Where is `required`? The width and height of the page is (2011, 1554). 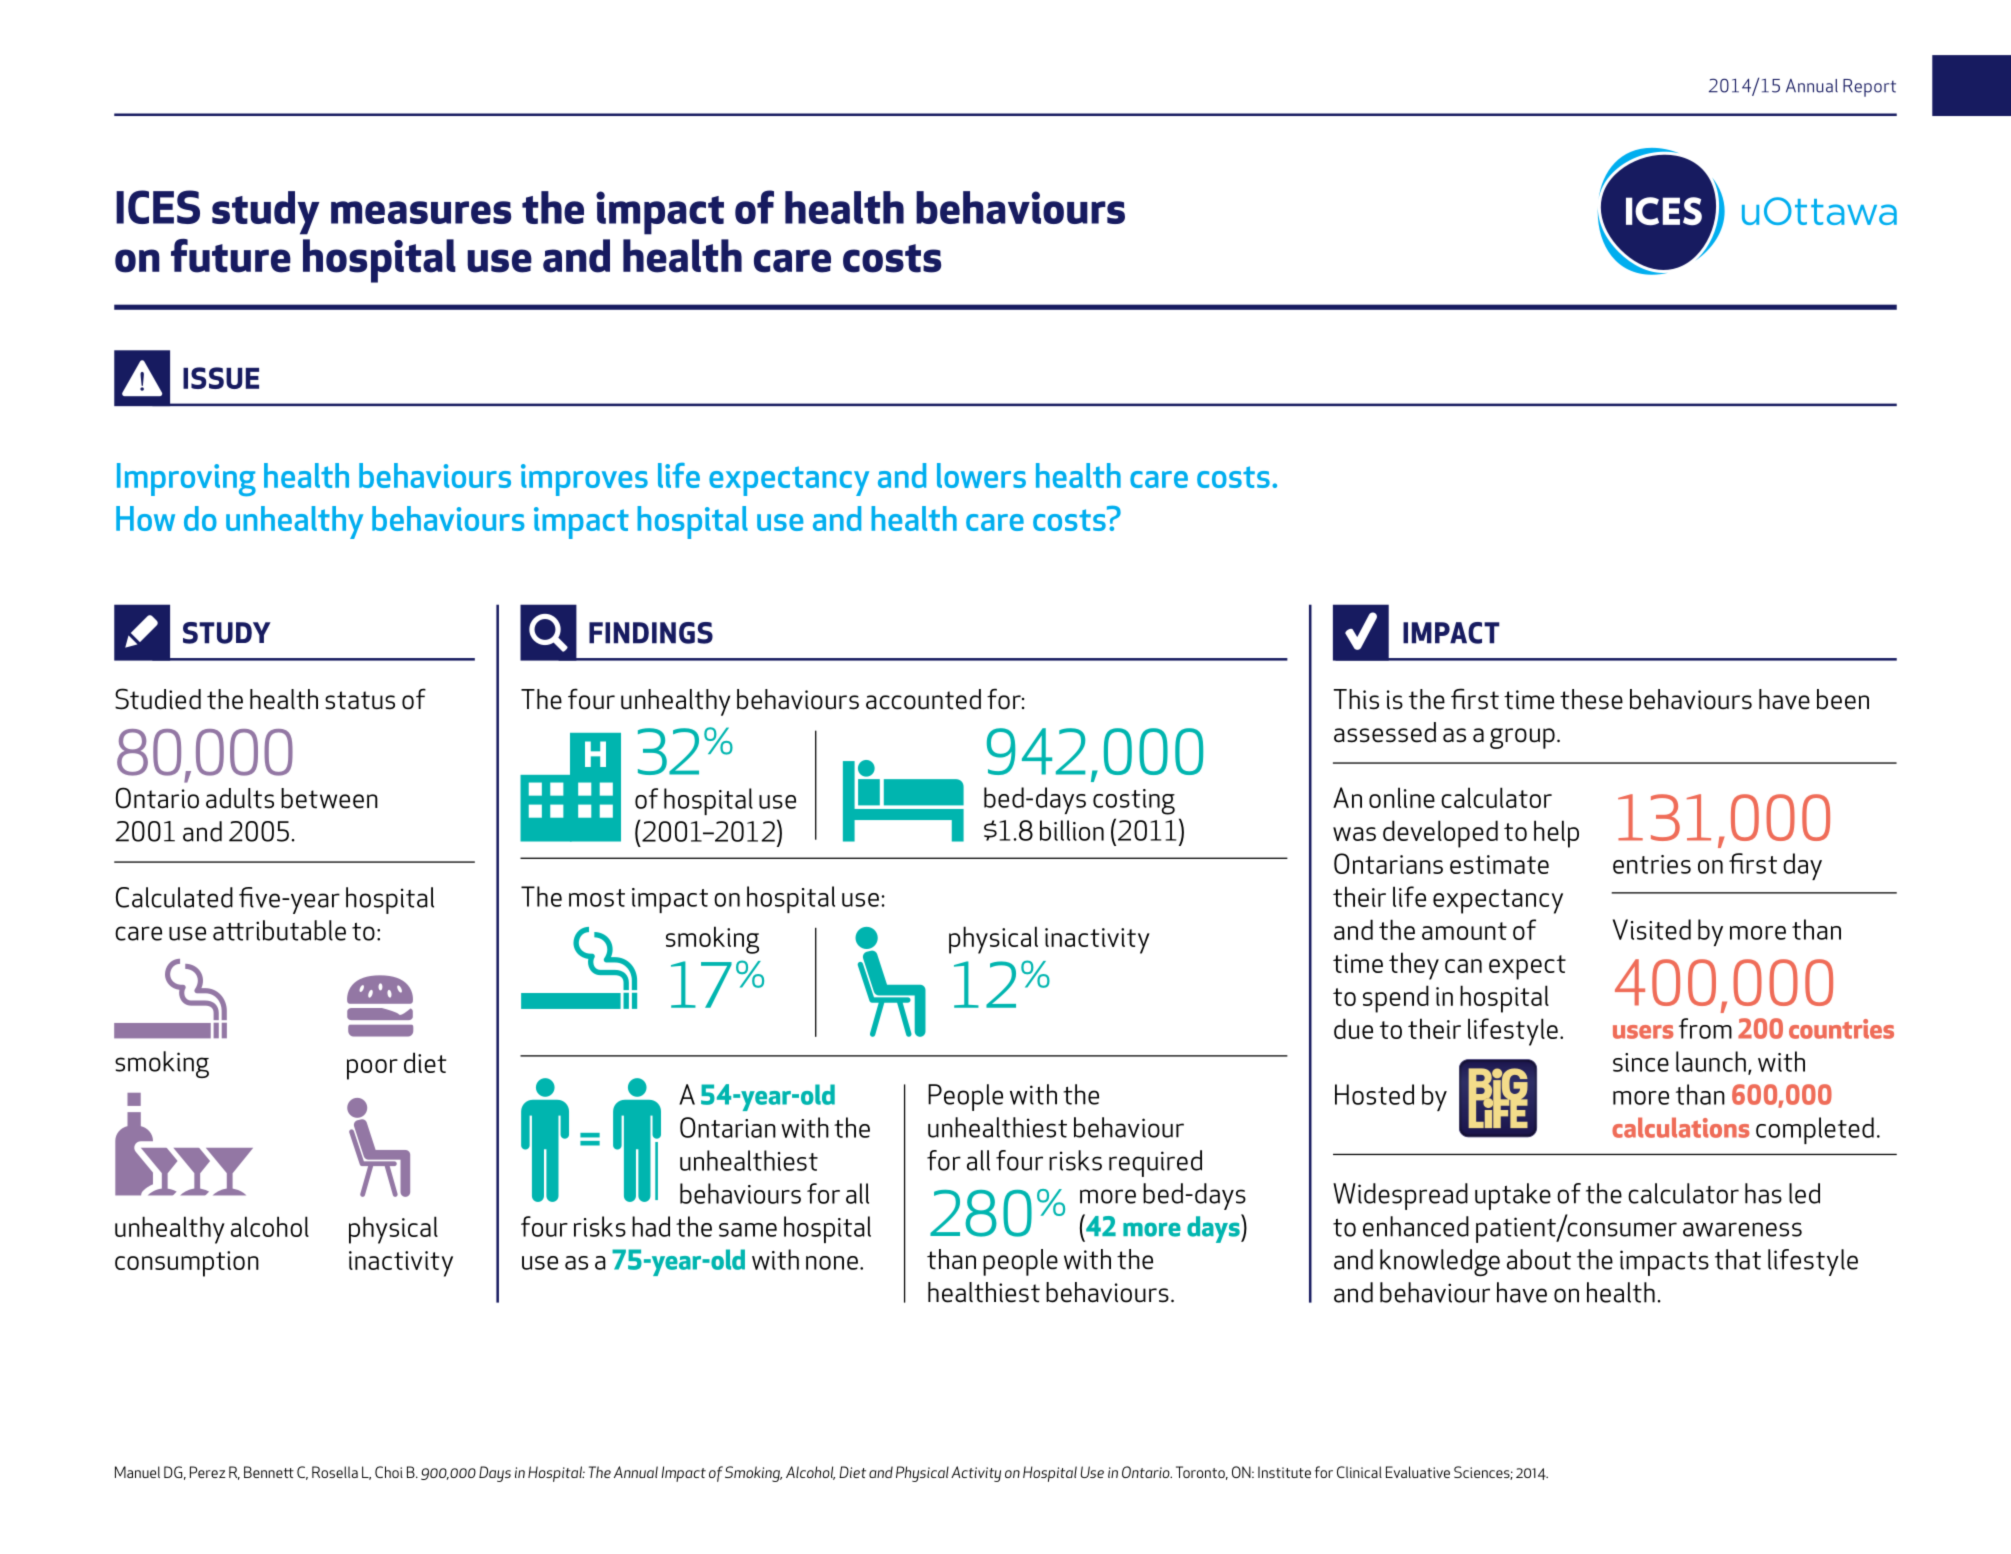
required is located at coordinates (1155, 1163).
